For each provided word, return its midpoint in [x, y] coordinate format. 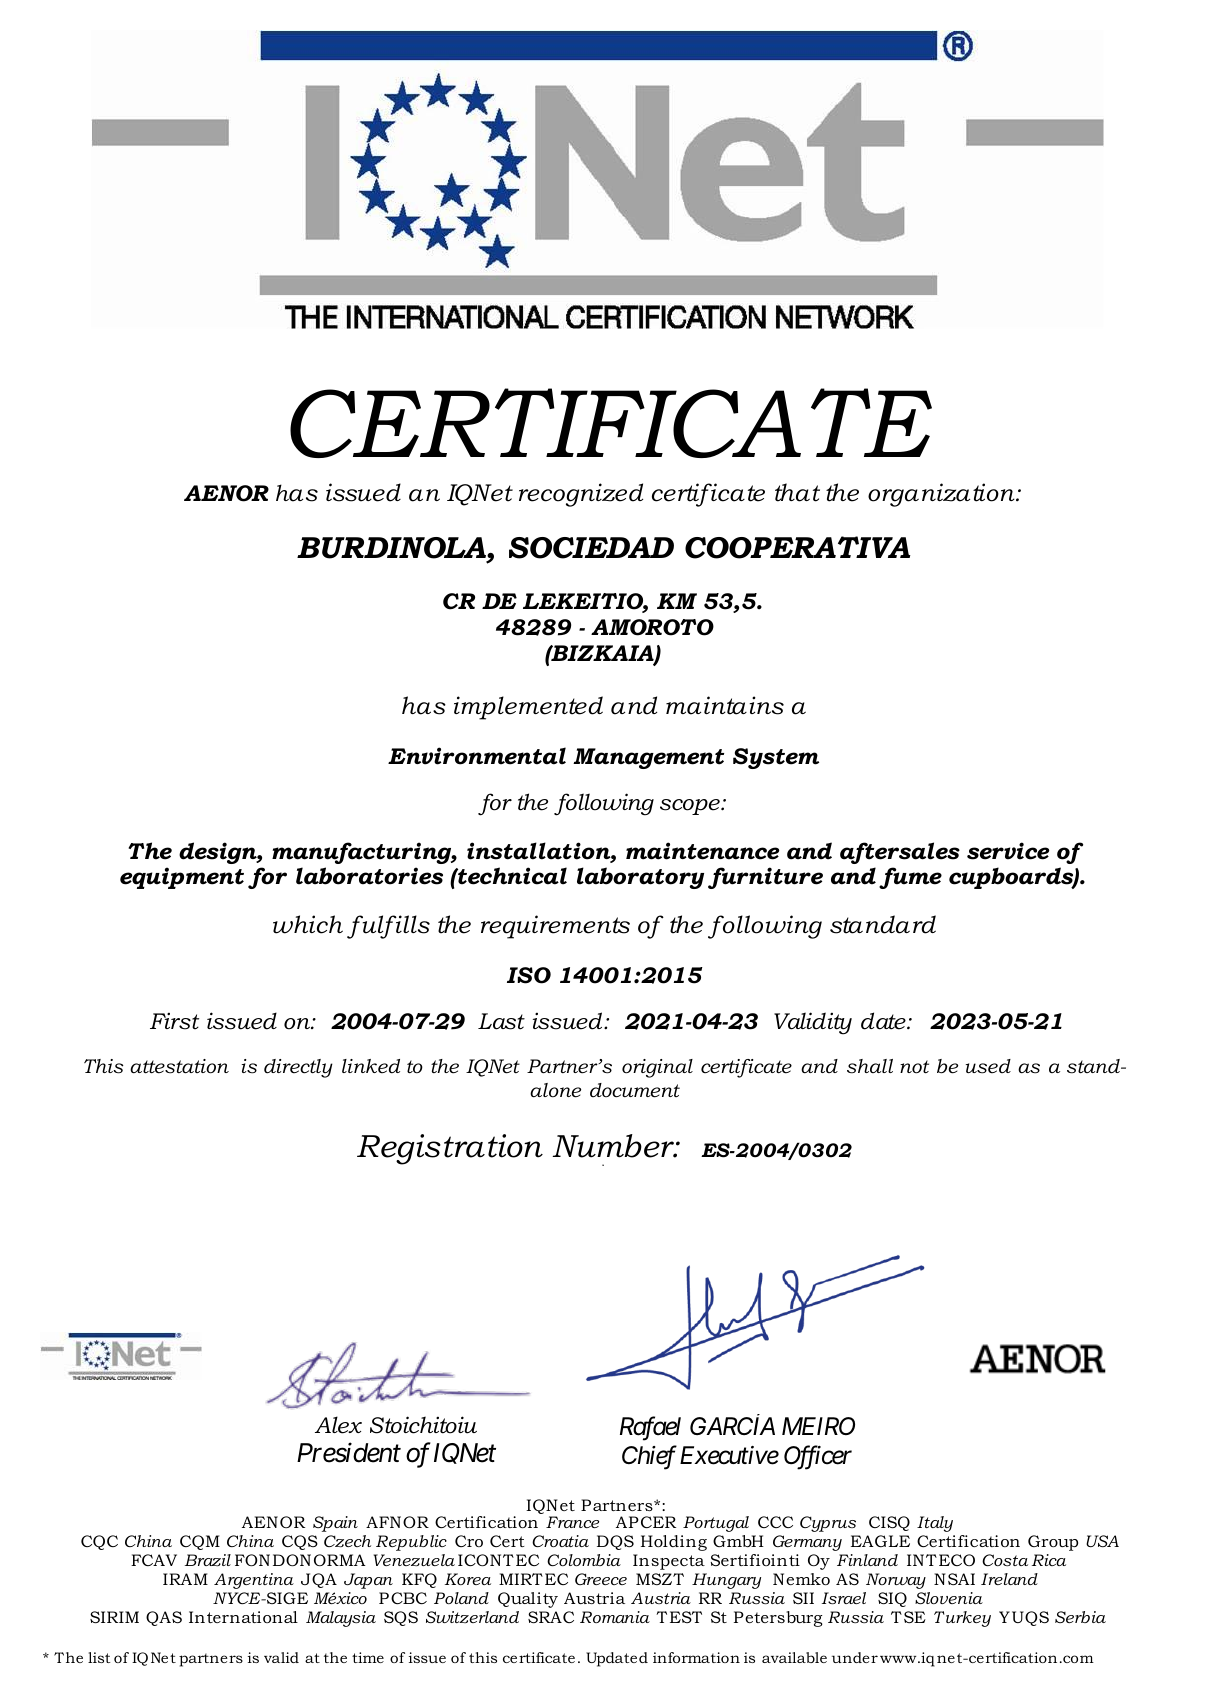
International [243, 1617]
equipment [182, 878]
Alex [338, 1425]
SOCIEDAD [591, 548]
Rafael [650, 1428]
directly [298, 1068]
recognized [581, 495]
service [1008, 851]
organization [942, 495]
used [988, 1066]
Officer [818, 1457]
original [657, 1068]
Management [648, 758]
